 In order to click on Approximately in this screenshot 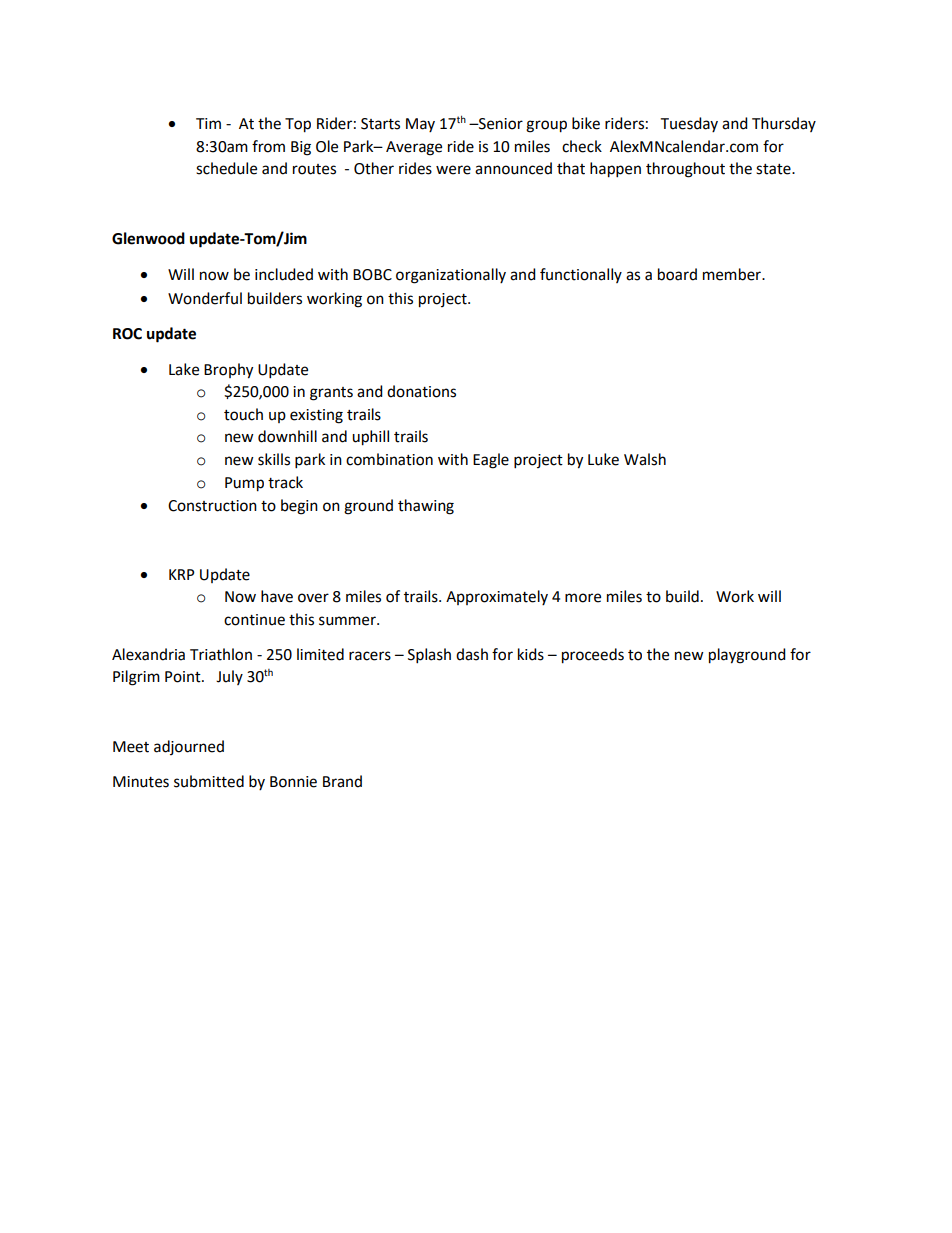, I will do `click(497, 597)`.
